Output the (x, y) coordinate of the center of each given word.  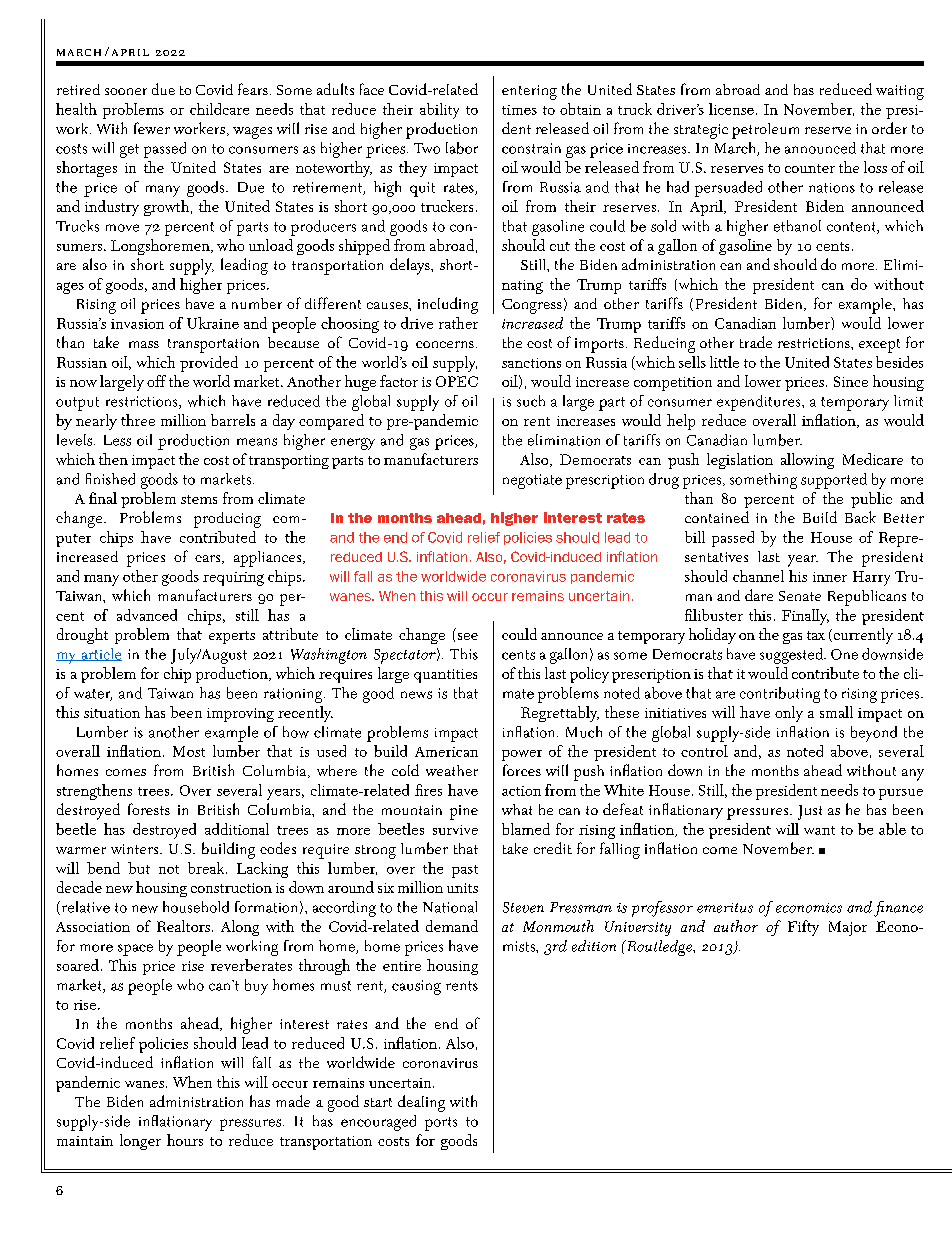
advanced (147, 615)
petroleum (765, 131)
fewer (152, 128)
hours (185, 1140)
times (519, 110)
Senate (800, 596)
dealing (421, 1103)
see (468, 636)
